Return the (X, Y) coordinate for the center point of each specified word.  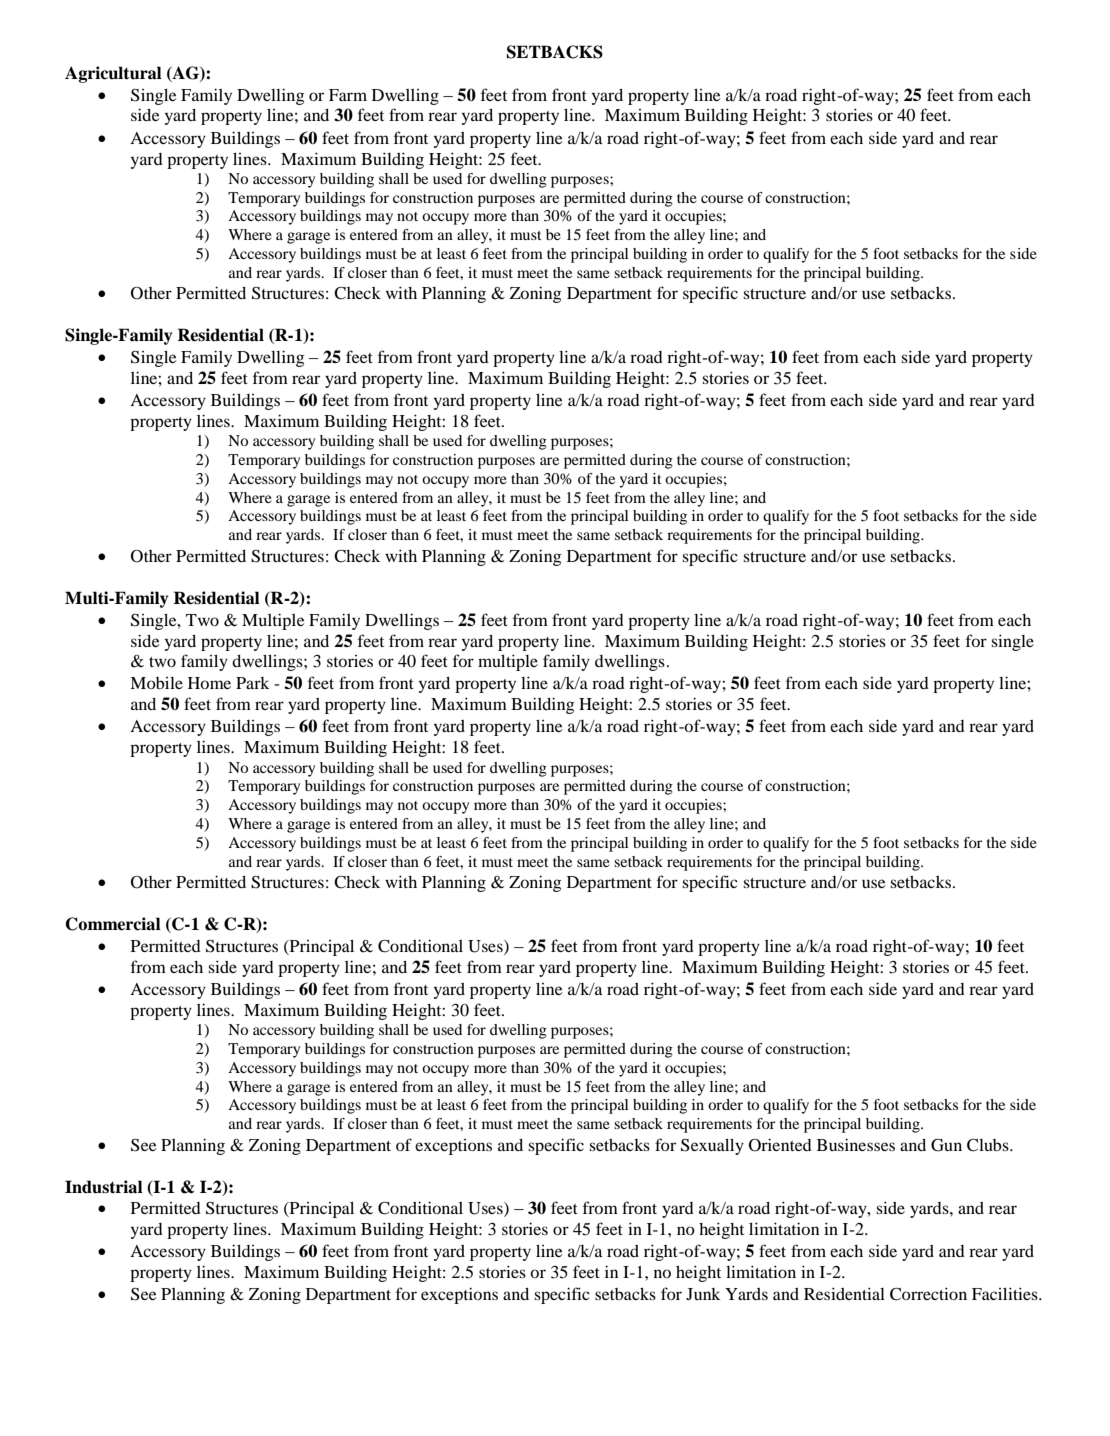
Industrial (104, 1187)
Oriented (780, 1145)
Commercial (113, 924)
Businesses (856, 1144)
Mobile (156, 683)
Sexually (712, 1147)
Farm (348, 95)
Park (252, 683)
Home (209, 683)
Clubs (989, 1145)
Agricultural (113, 74)
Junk (703, 1294)
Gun (946, 1145)
